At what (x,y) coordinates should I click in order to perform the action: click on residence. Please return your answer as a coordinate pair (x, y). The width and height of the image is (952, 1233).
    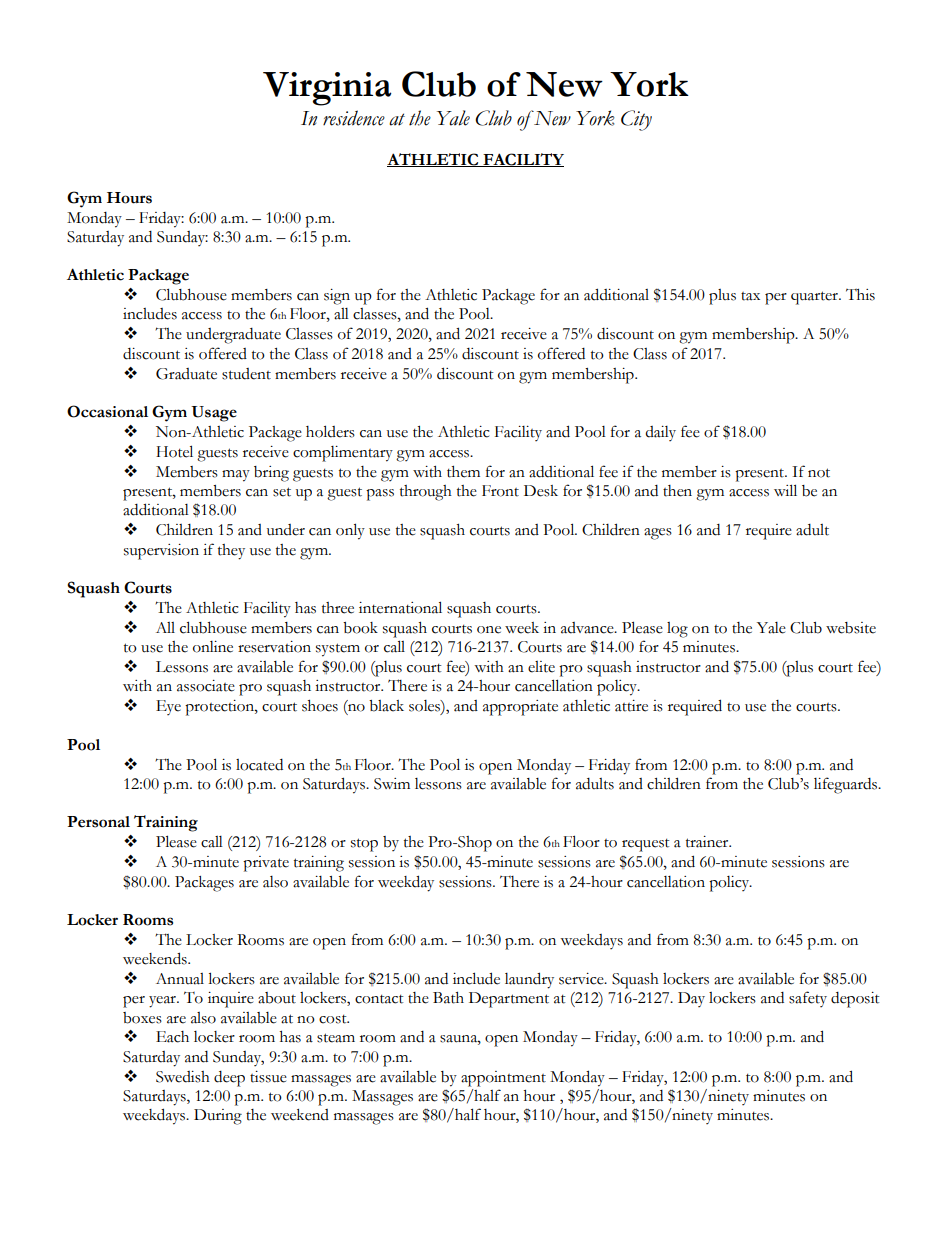
    Looking at the image, I should click on (354, 118).
